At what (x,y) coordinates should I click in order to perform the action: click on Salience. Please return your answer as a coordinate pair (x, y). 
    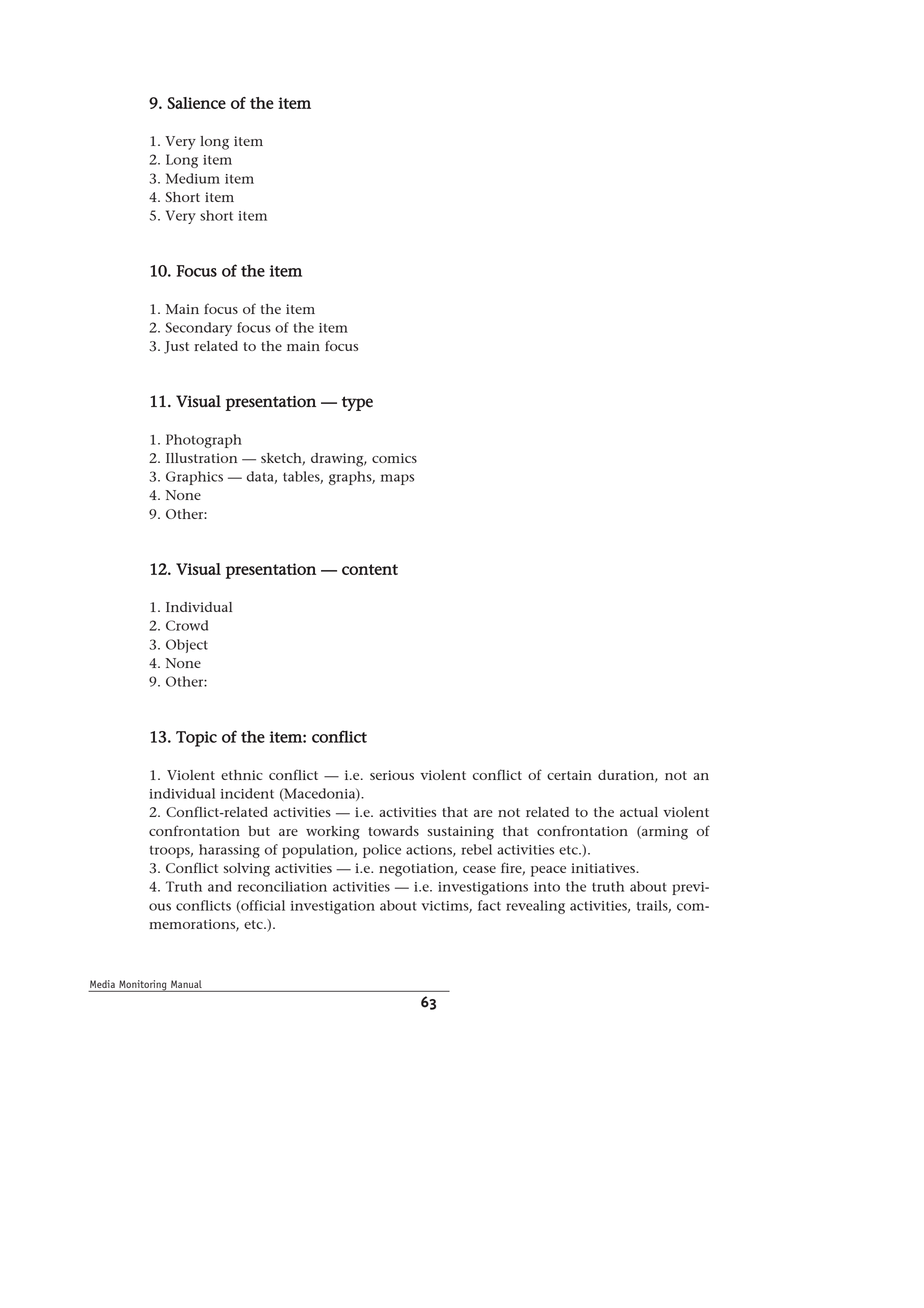
    Looking at the image, I should click on (196, 103).
